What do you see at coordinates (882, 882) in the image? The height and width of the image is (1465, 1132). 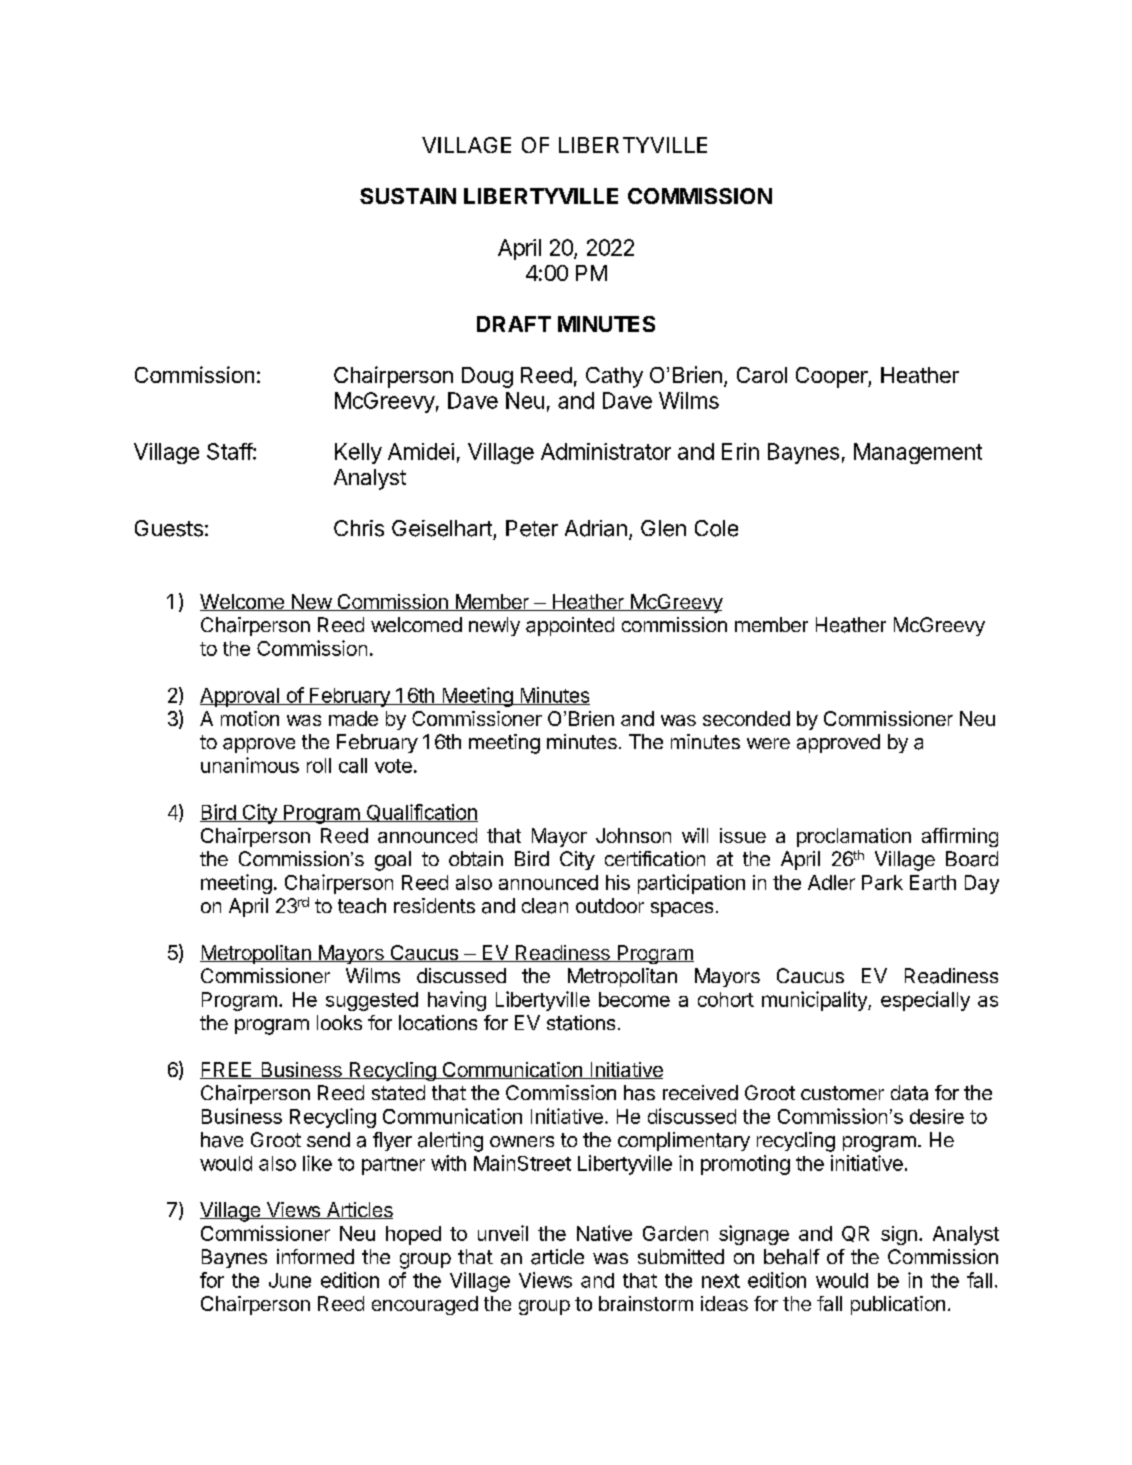 I see `Park` at bounding box center [882, 882].
